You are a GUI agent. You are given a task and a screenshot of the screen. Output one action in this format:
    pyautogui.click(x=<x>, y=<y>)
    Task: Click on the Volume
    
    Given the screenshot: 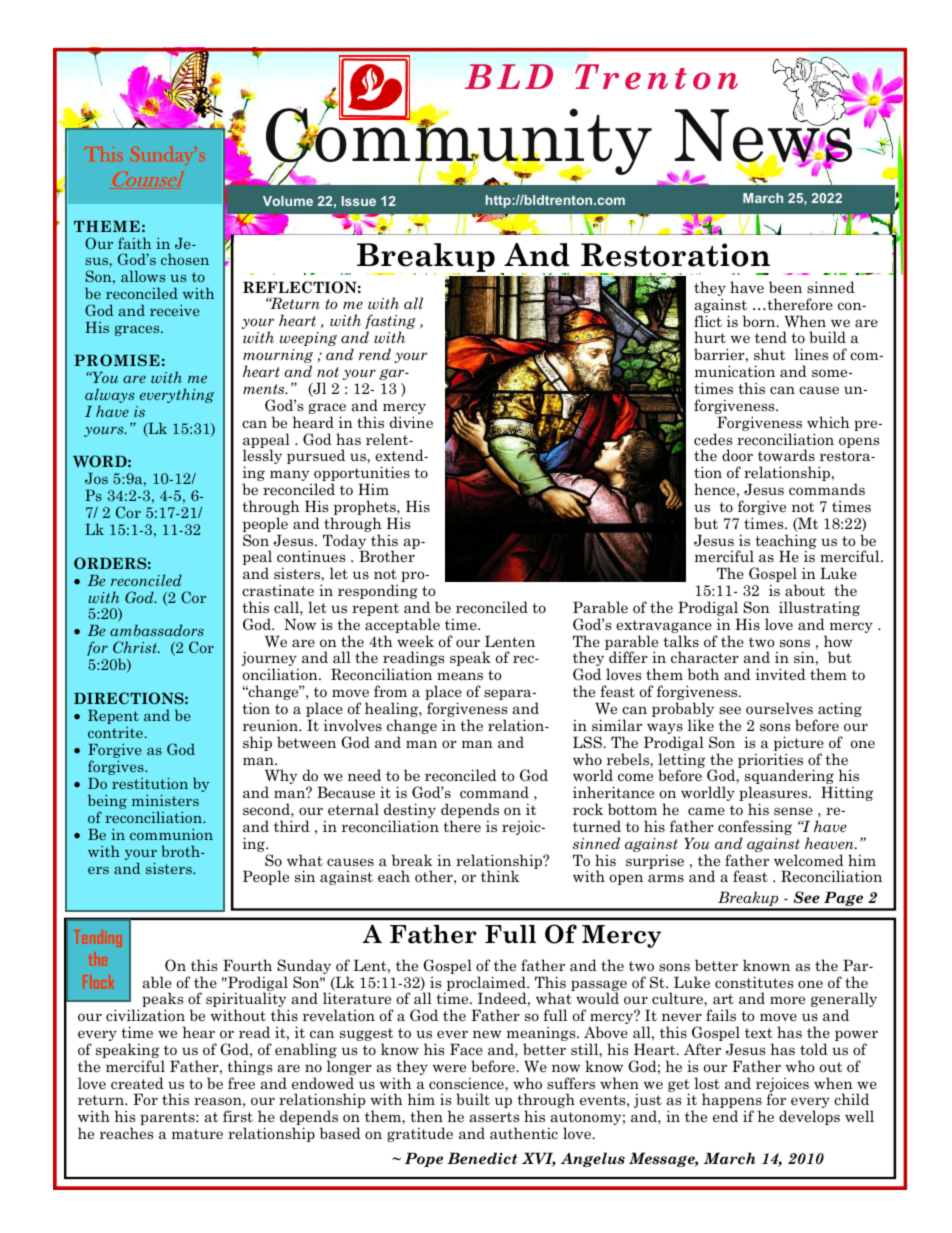 What is the action you would take?
    pyautogui.click(x=288, y=201)
